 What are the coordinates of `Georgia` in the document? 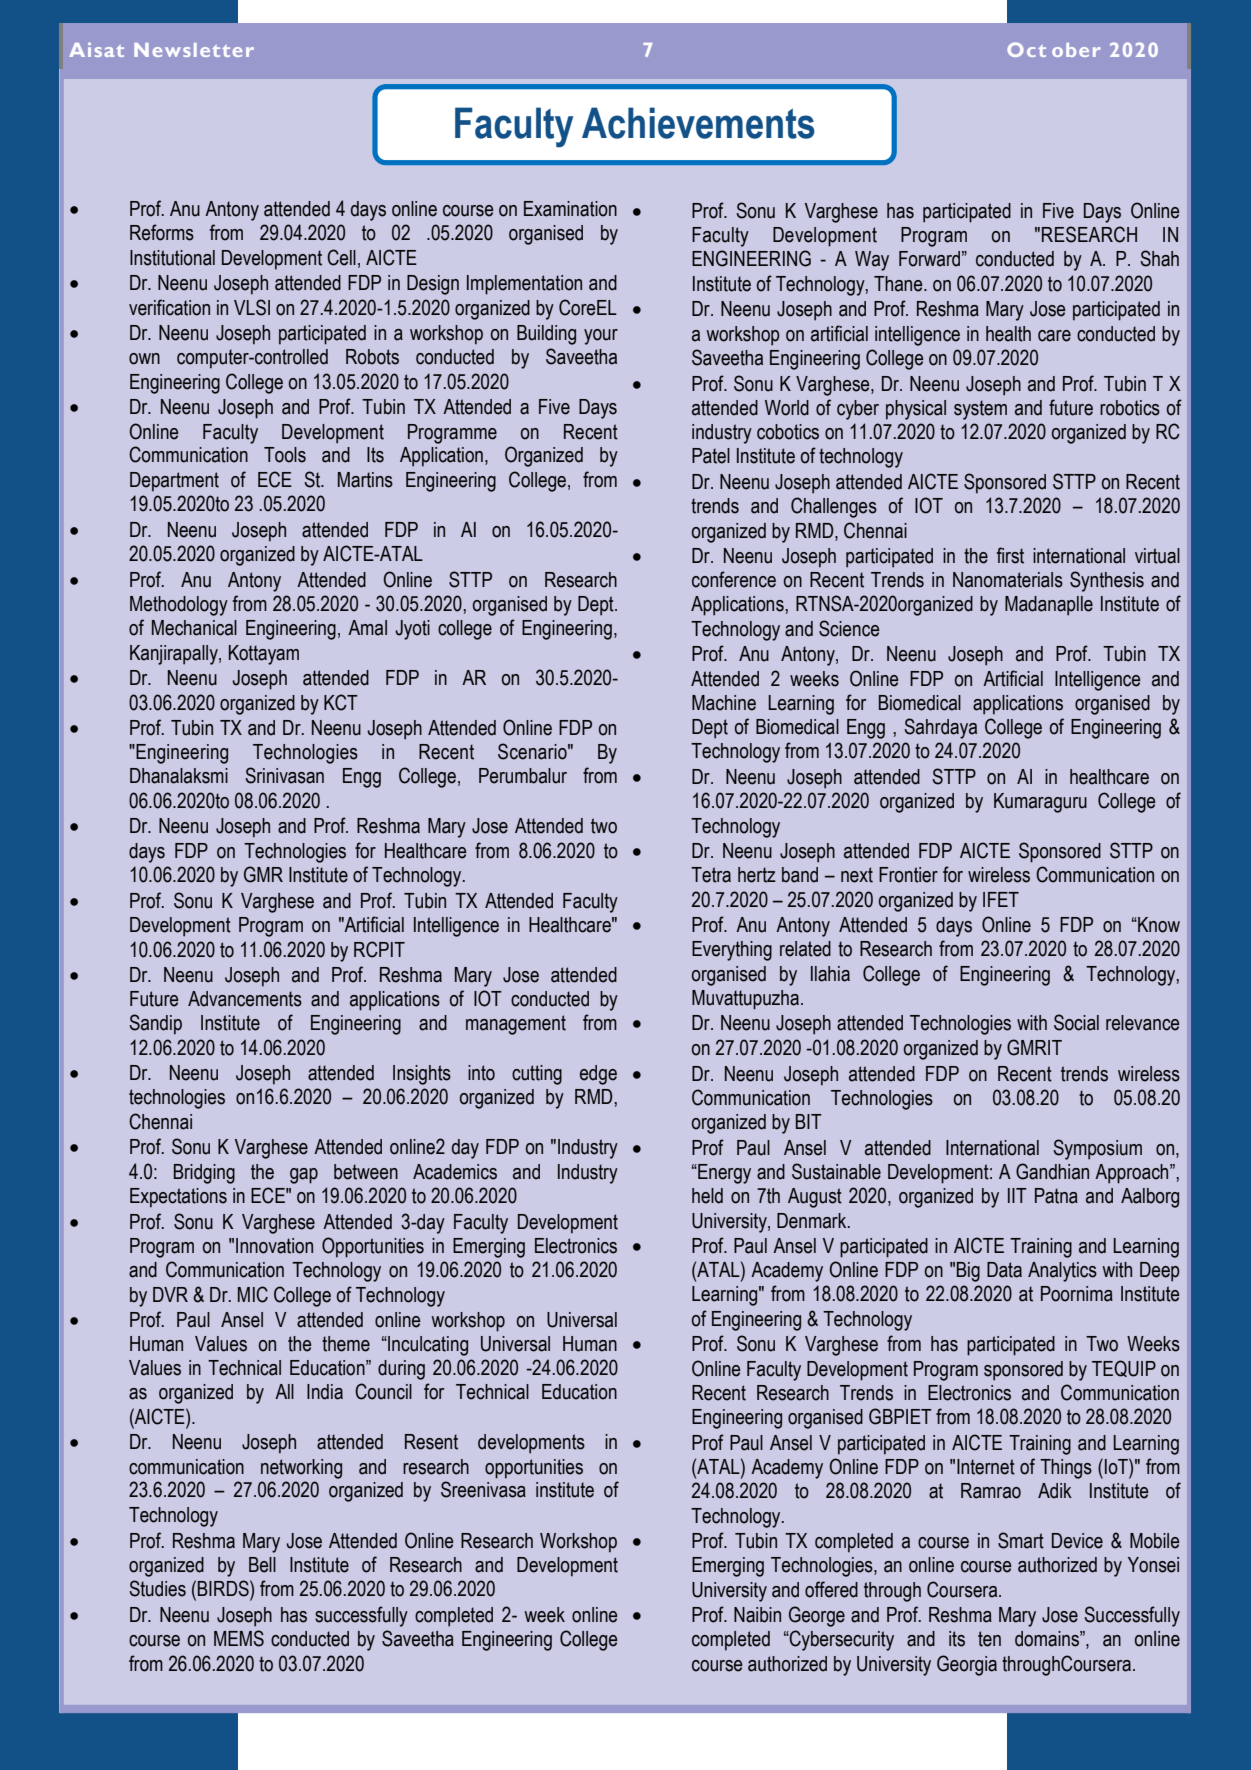 It's located at (967, 1665).
